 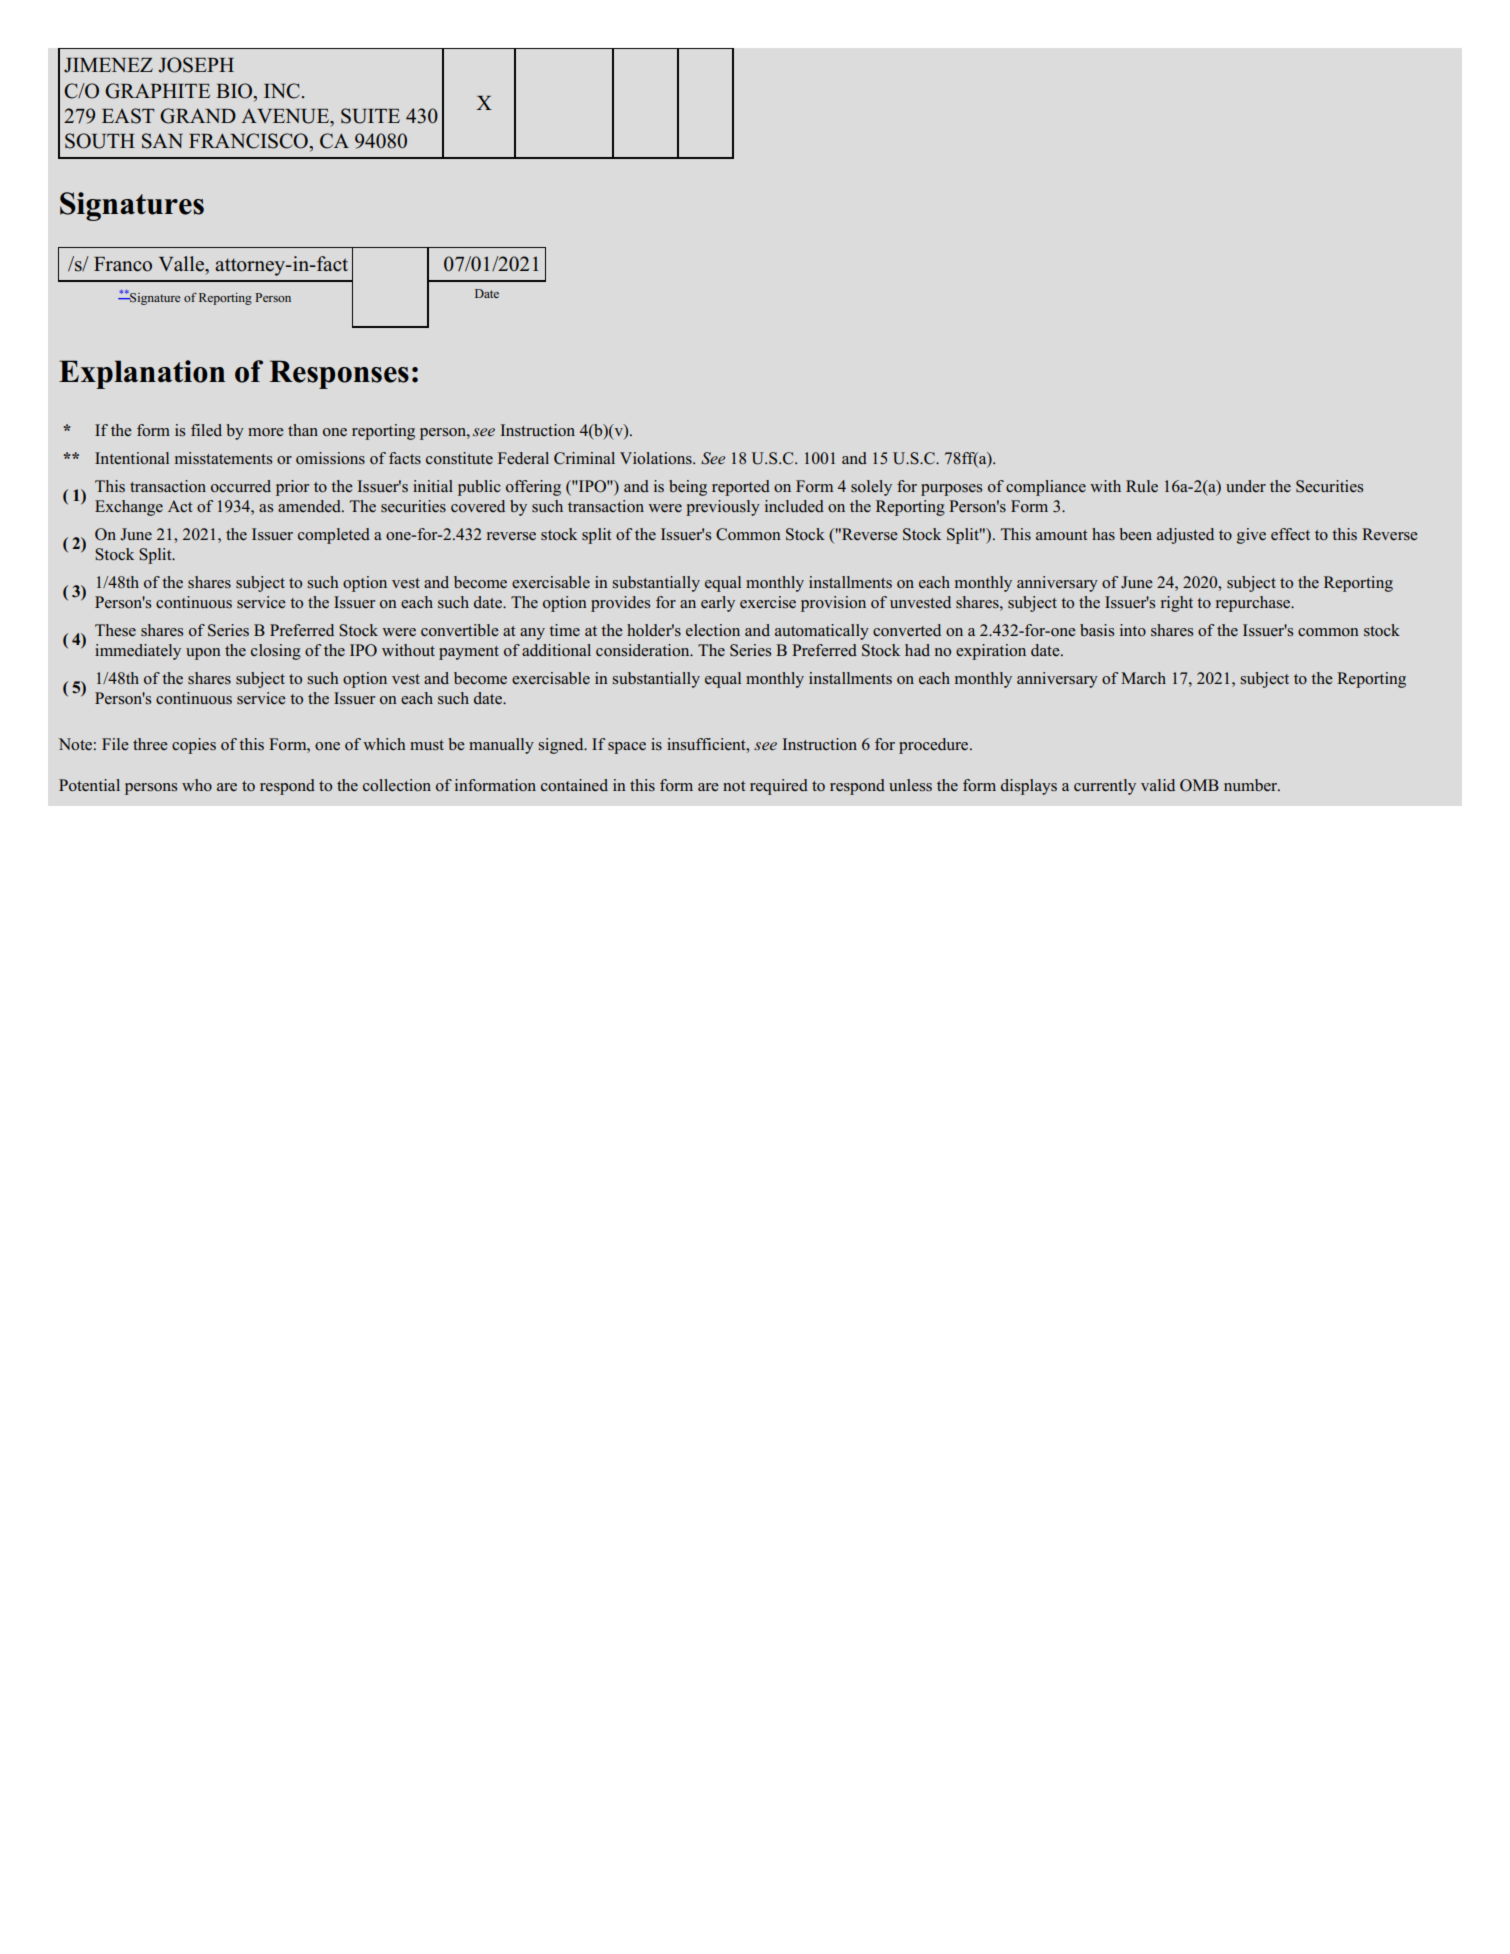 What do you see at coordinates (370, 116) in the screenshot?
I see `SUITE` at bounding box center [370, 116].
